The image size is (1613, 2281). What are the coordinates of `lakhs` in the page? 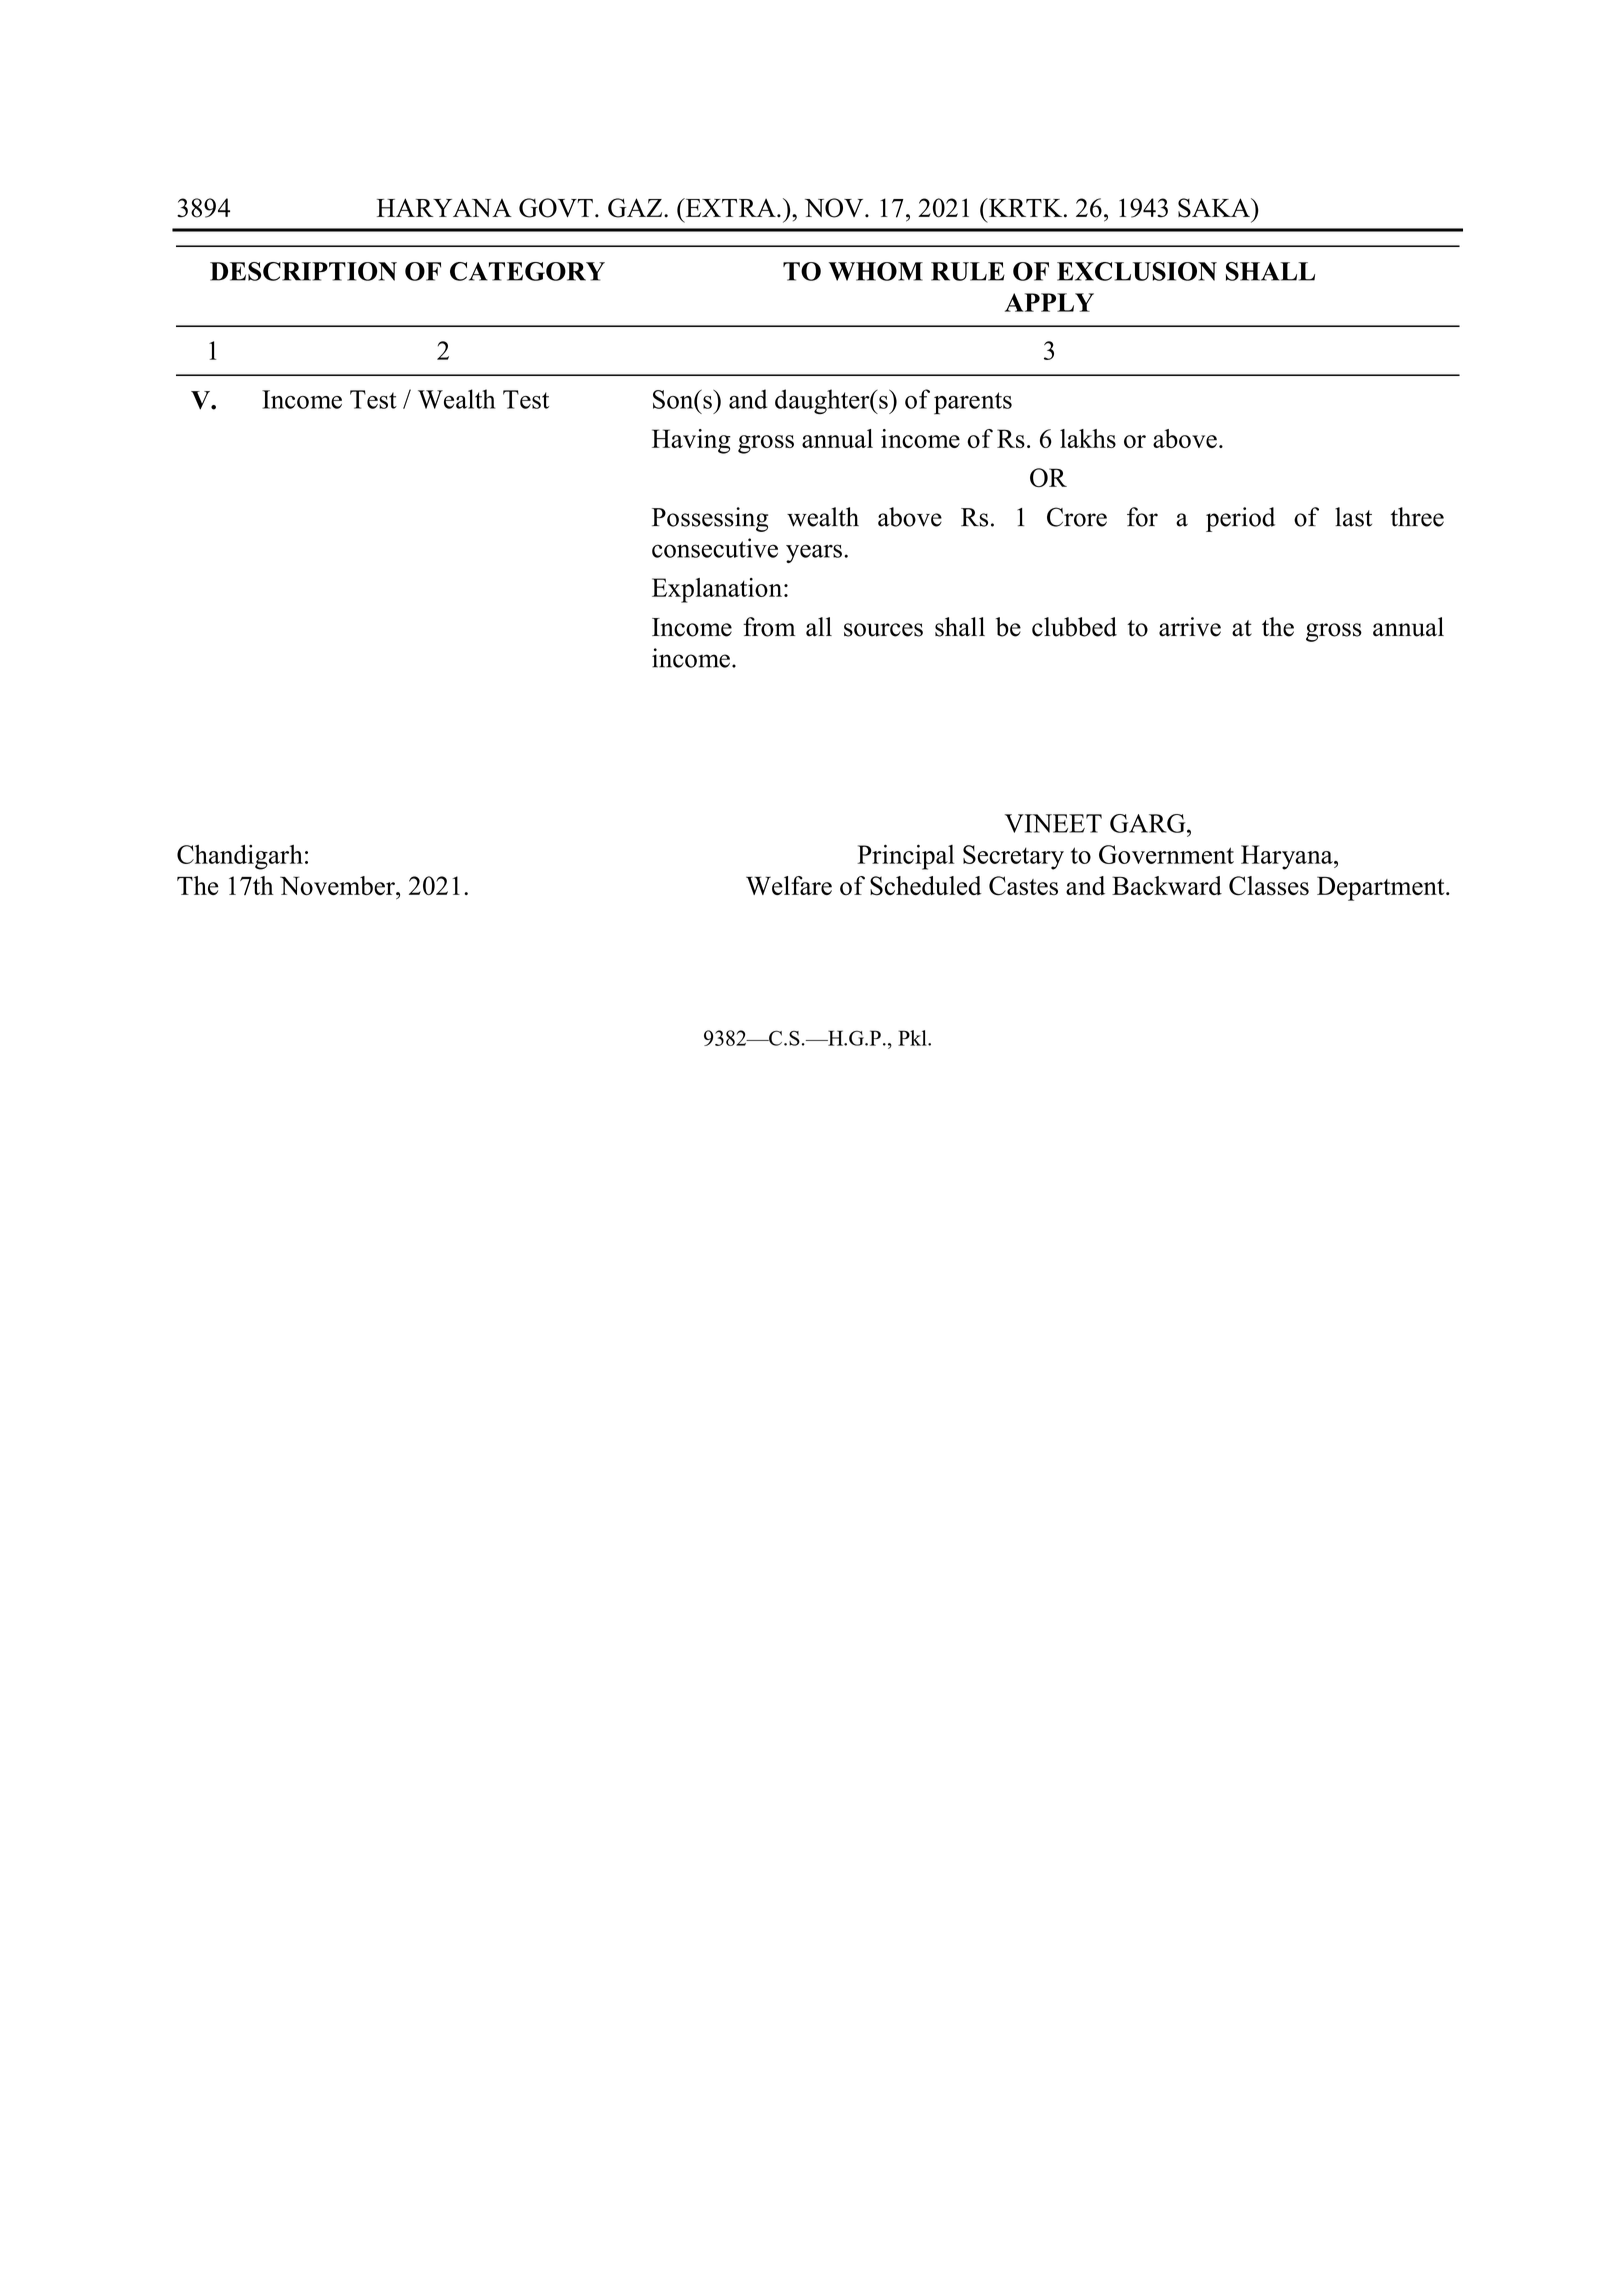 It's located at (1088, 438).
